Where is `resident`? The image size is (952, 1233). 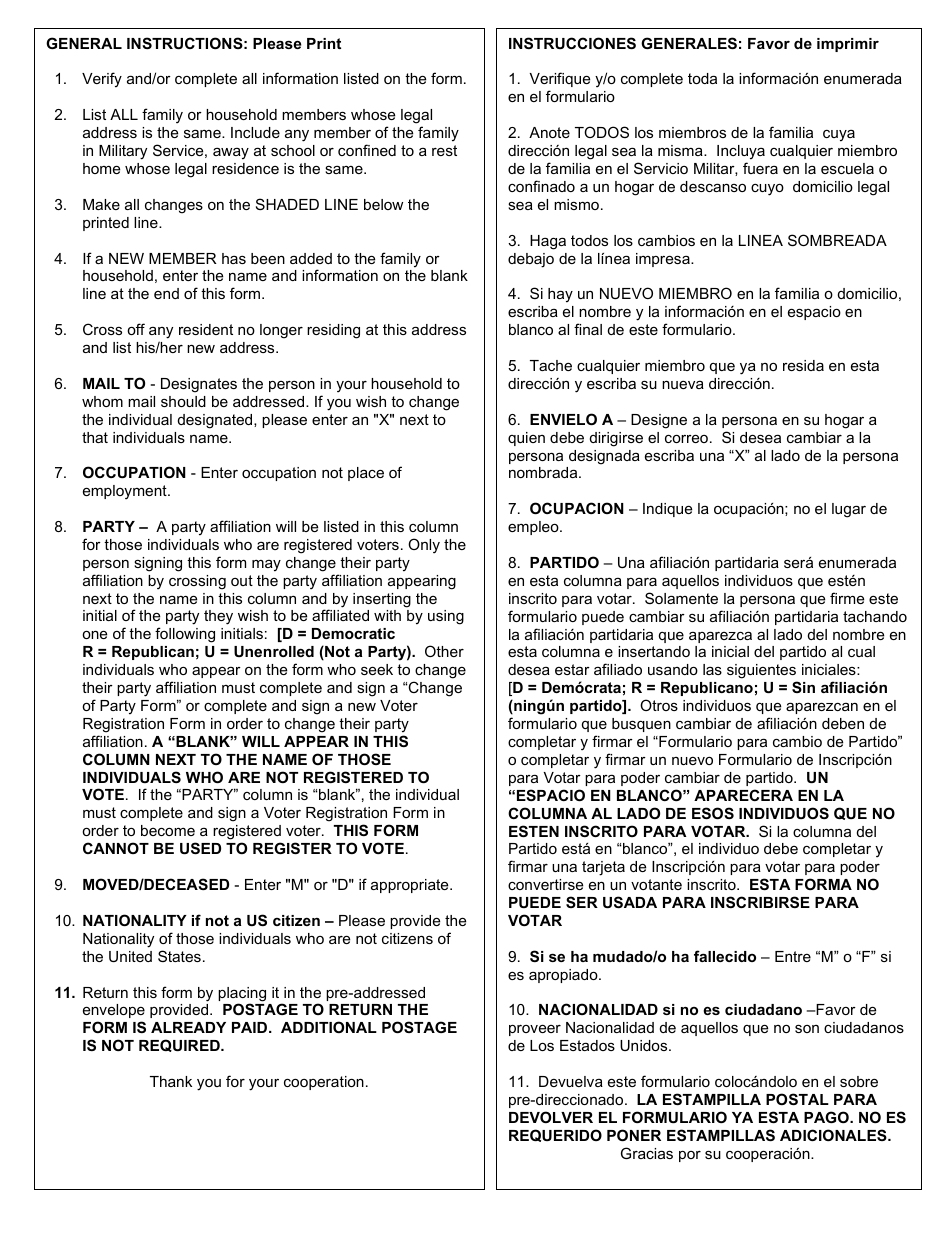
resident is located at coordinates (206, 329).
